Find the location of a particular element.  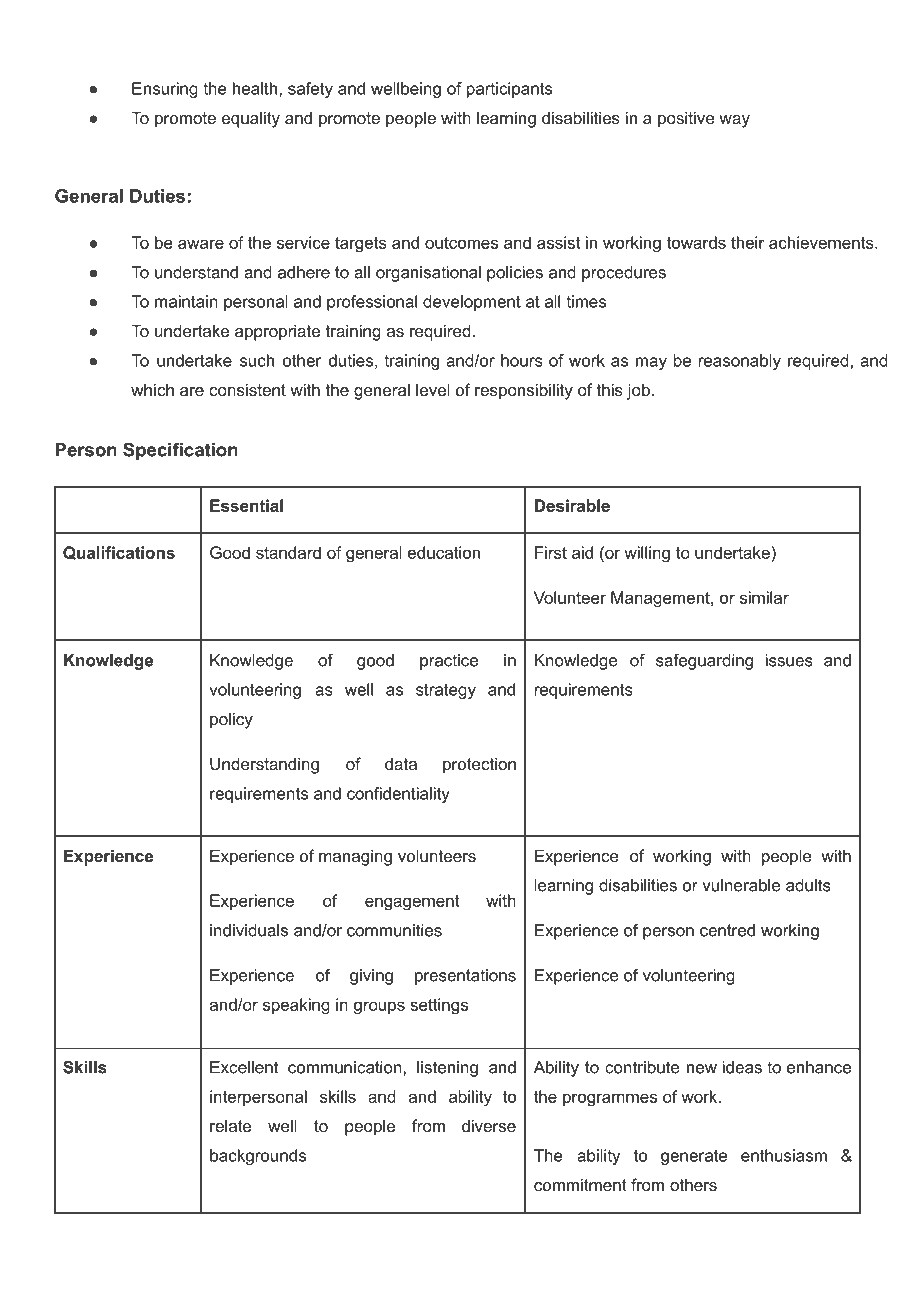

level is located at coordinates (433, 389).
